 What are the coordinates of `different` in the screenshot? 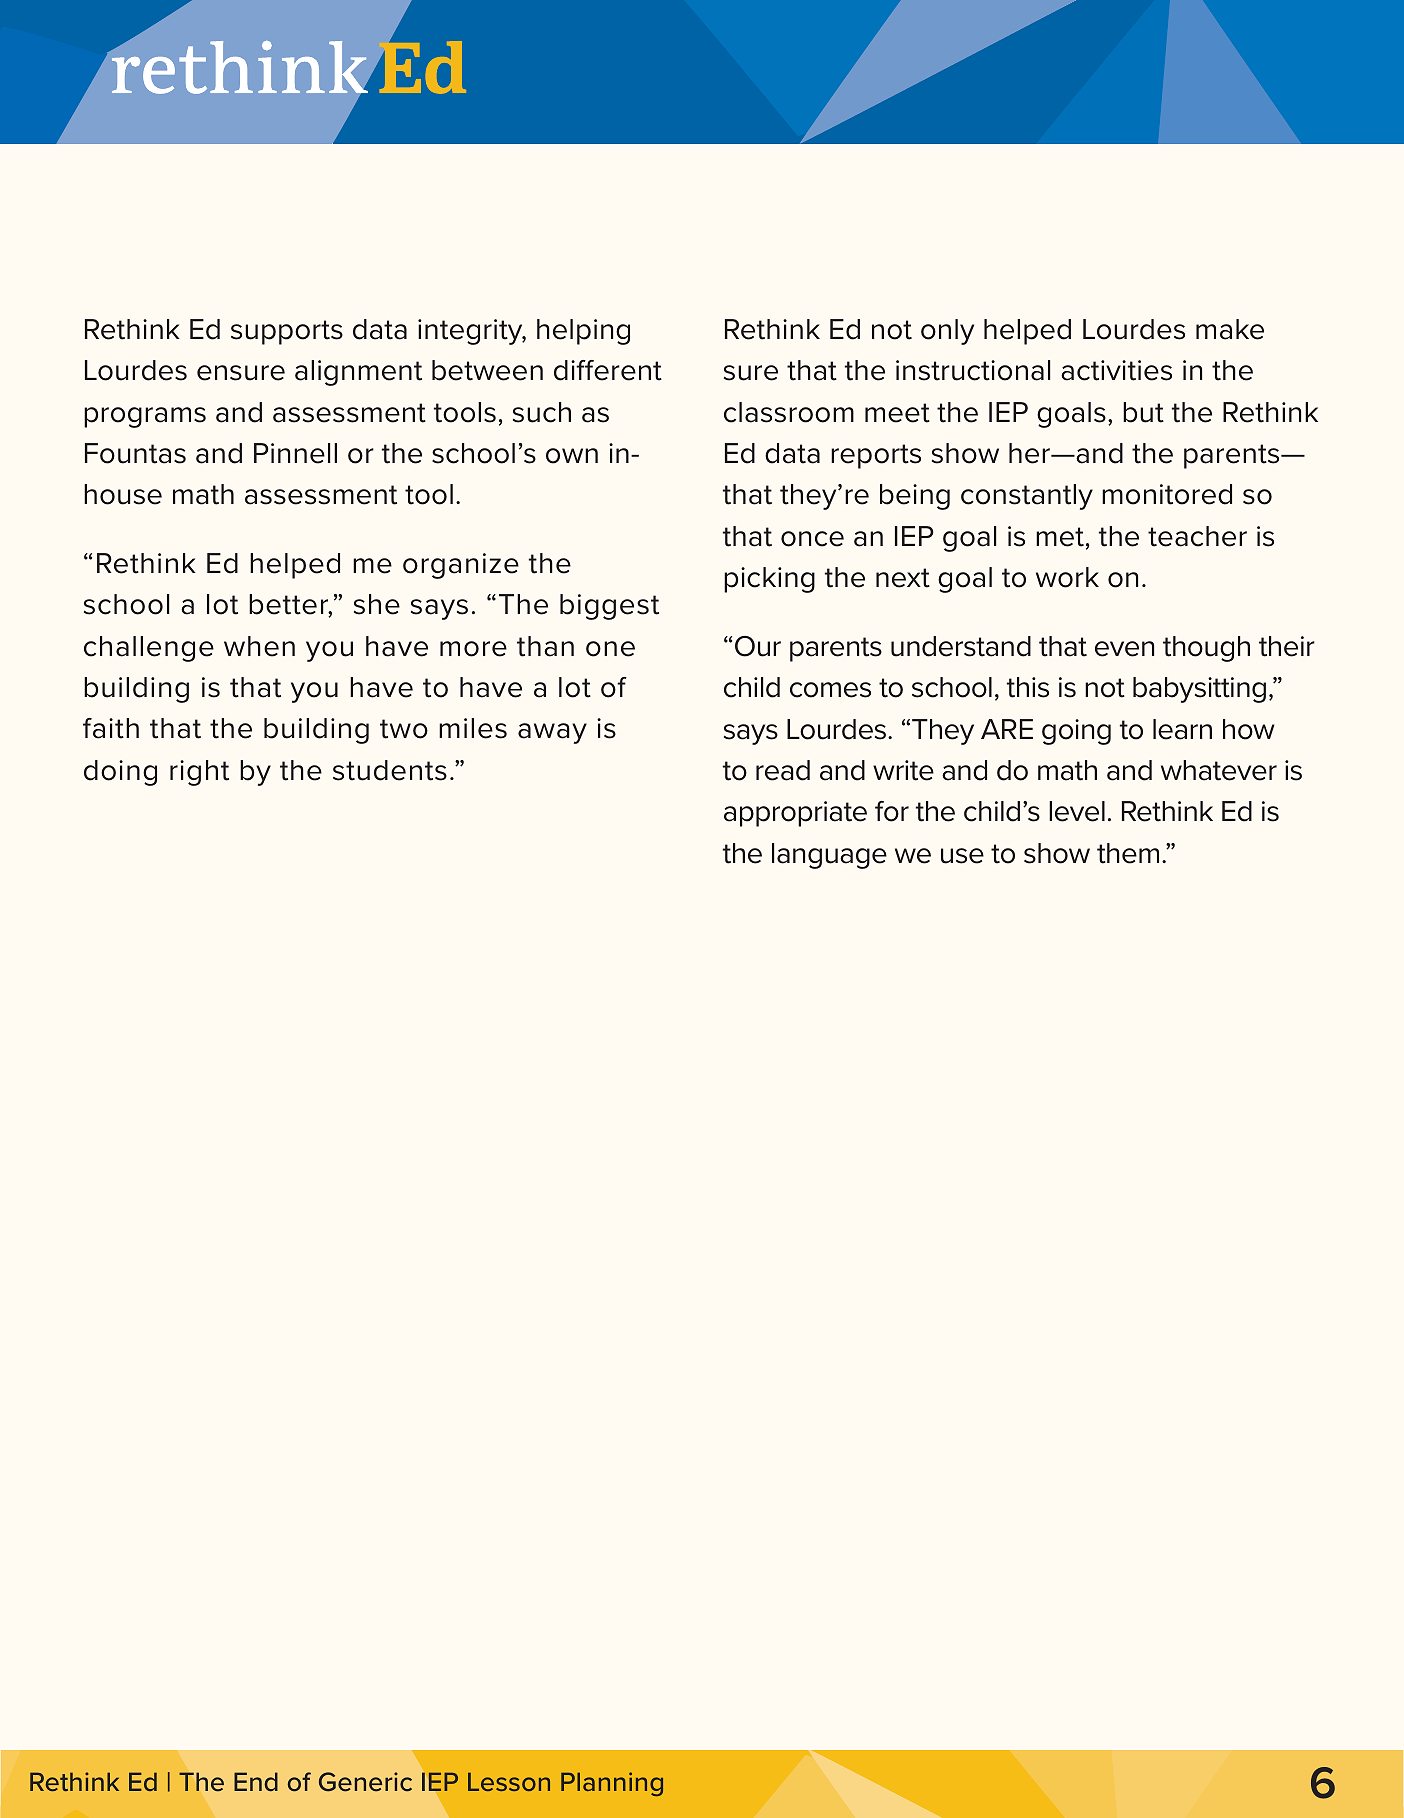 It's located at (608, 370).
